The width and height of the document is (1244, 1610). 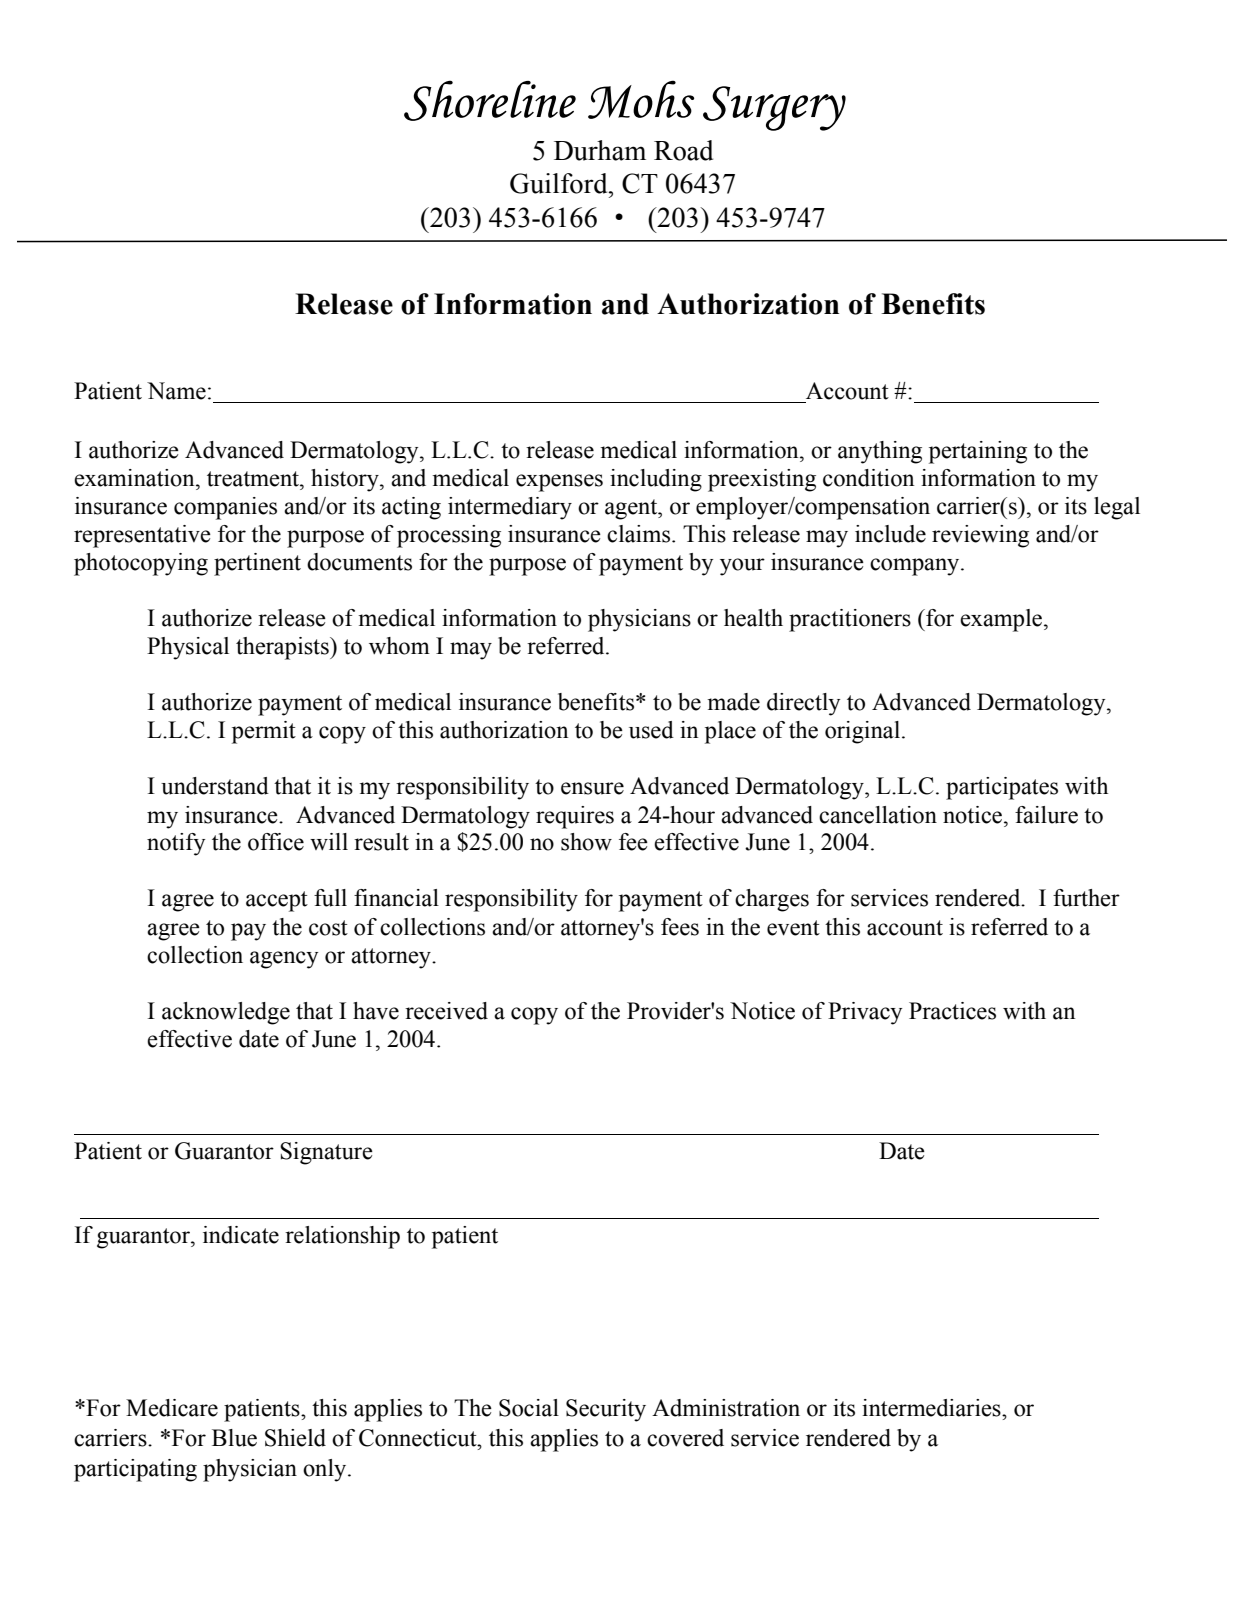 What do you see at coordinates (215, 786) in the document?
I see `understand` at bounding box center [215, 786].
